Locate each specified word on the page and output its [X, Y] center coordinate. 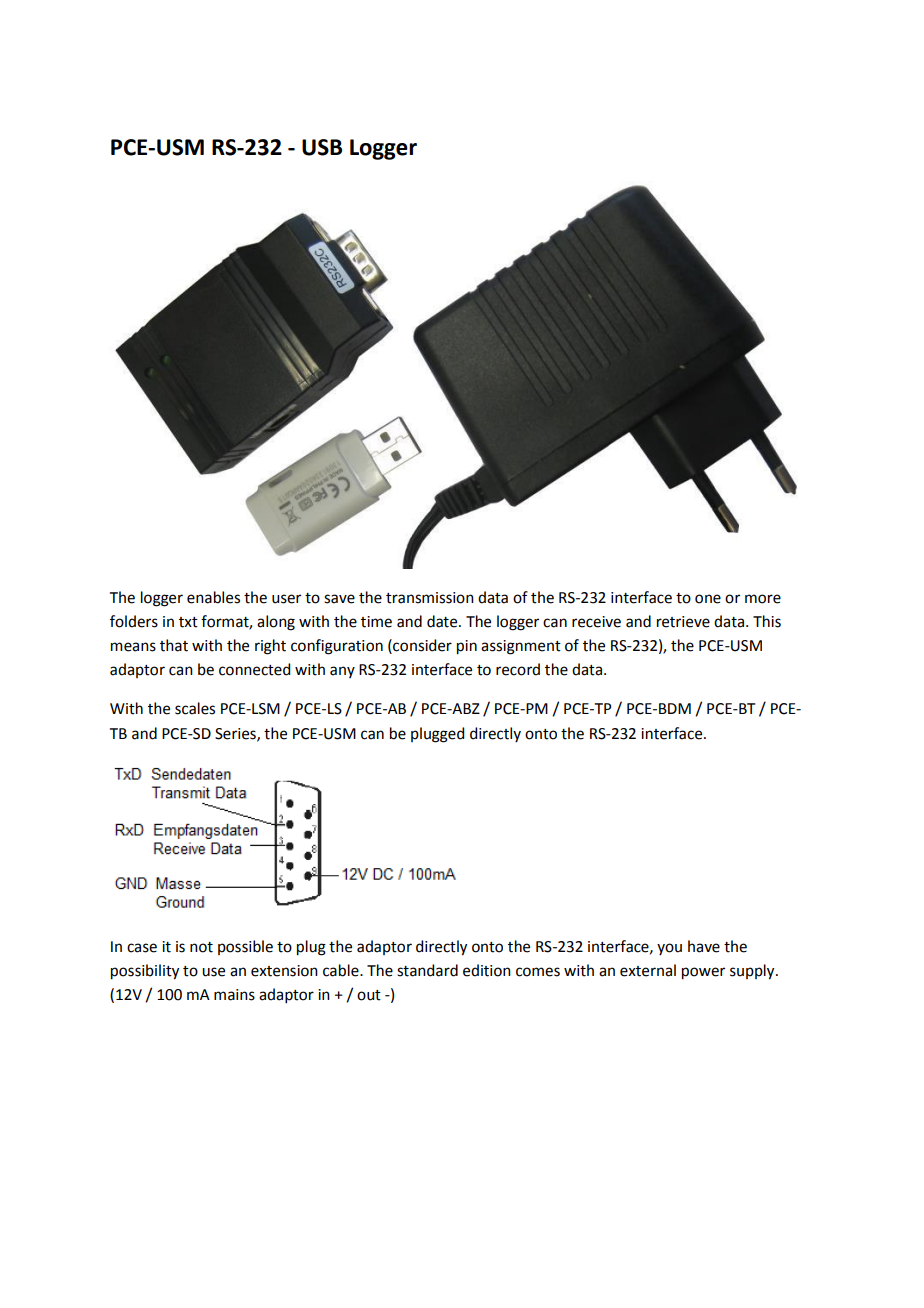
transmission [430, 598]
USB [322, 147]
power [703, 973]
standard [427, 970]
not [201, 947]
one [708, 599]
